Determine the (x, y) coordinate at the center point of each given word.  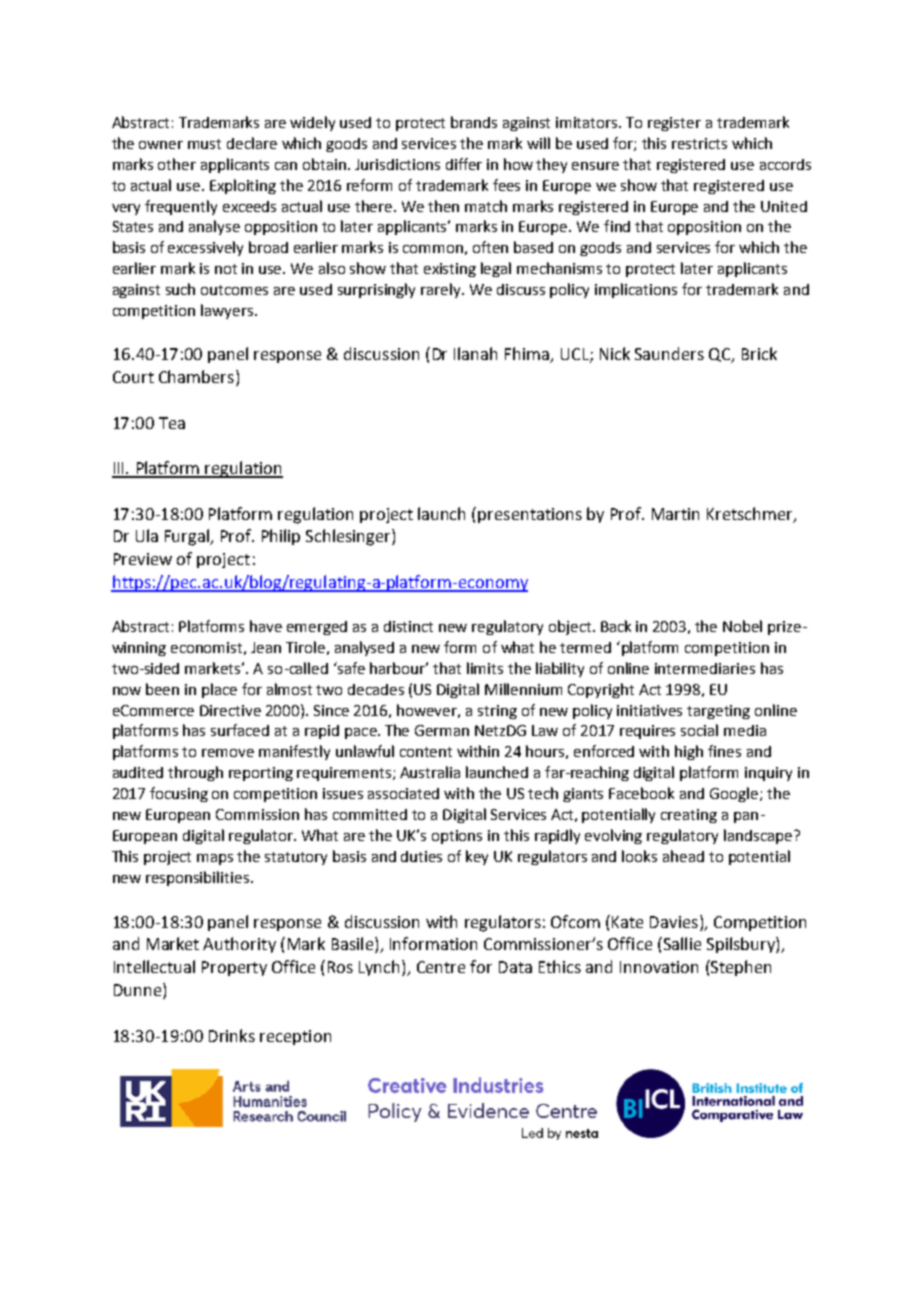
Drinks (232, 1035)
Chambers (196, 376)
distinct (408, 626)
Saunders (669, 353)
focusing (179, 794)
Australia (430, 772)
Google (734, 794)
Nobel (742, 626)
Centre (441, 967)
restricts (699, 143)
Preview (143, 559)
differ (464, 164)
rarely (442, 290)
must (204, 144)
